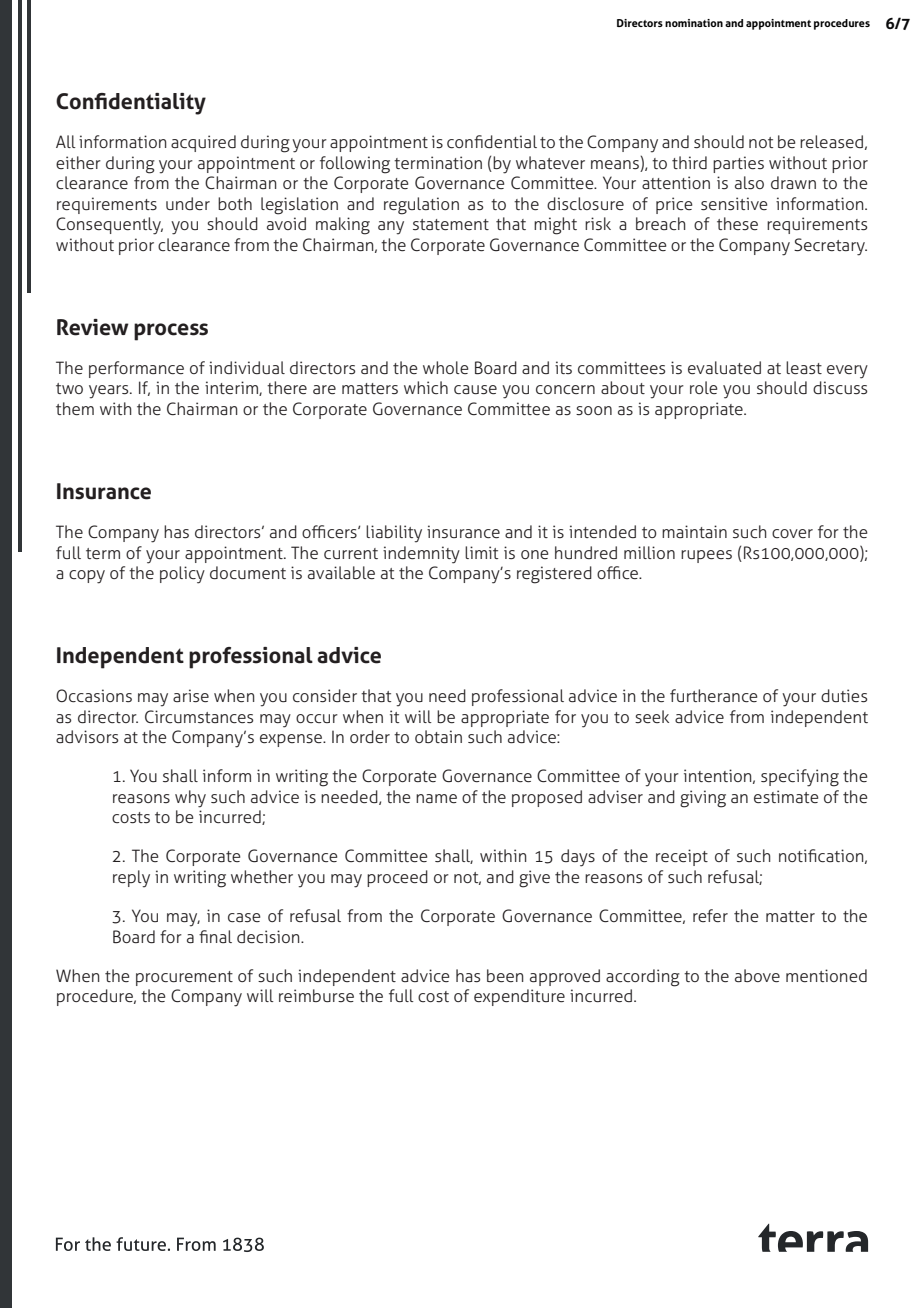 This page has height=1308, width=924. What do you see at coordinates (713, 696) in the page?
I see `furtherance` at bounding box center [713, 696].
